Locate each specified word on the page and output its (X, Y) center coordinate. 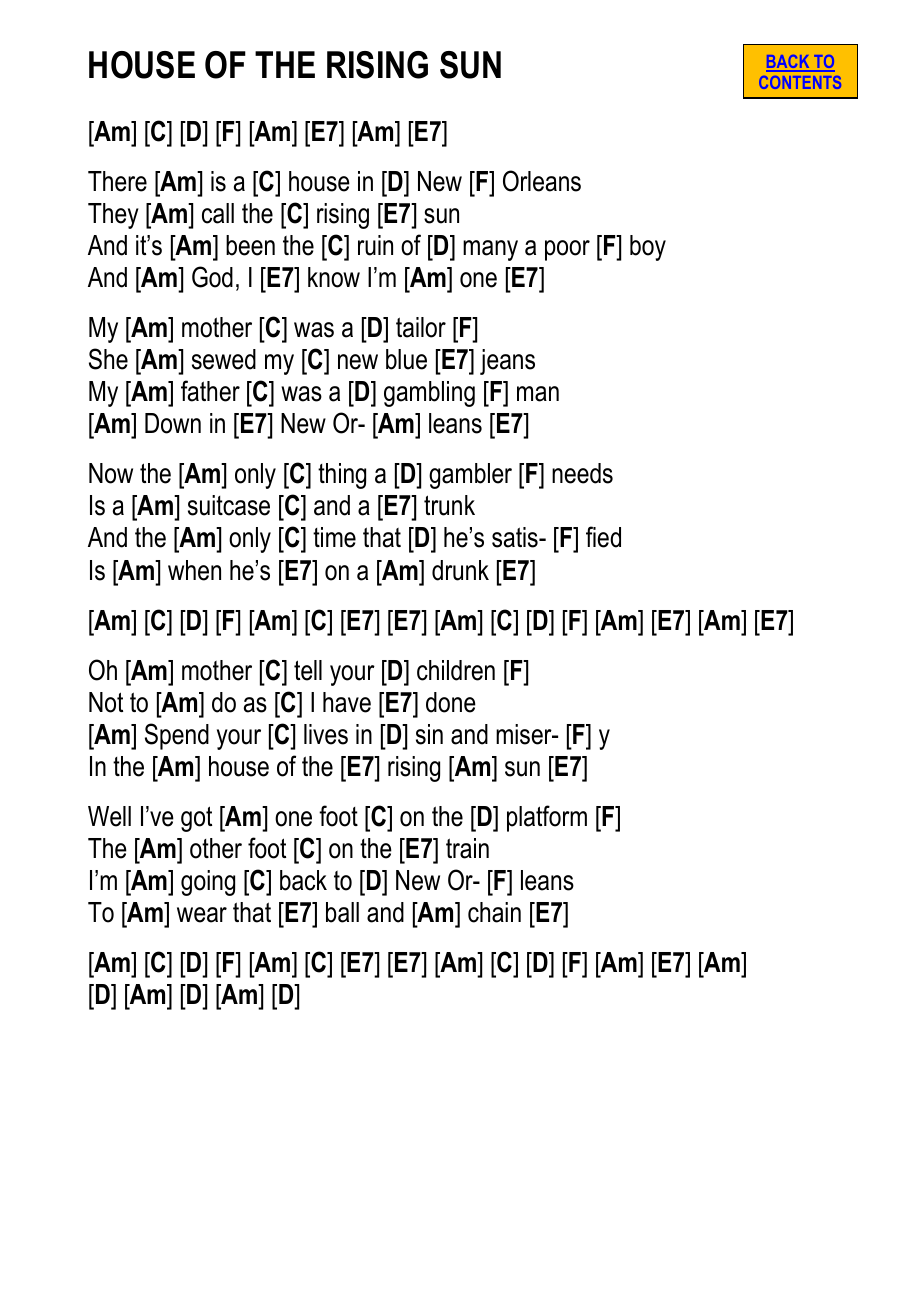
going (208, 883)
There (117, 181)
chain (494, 912)
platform (547, 818)
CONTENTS (800, 82)
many (490, 250)
